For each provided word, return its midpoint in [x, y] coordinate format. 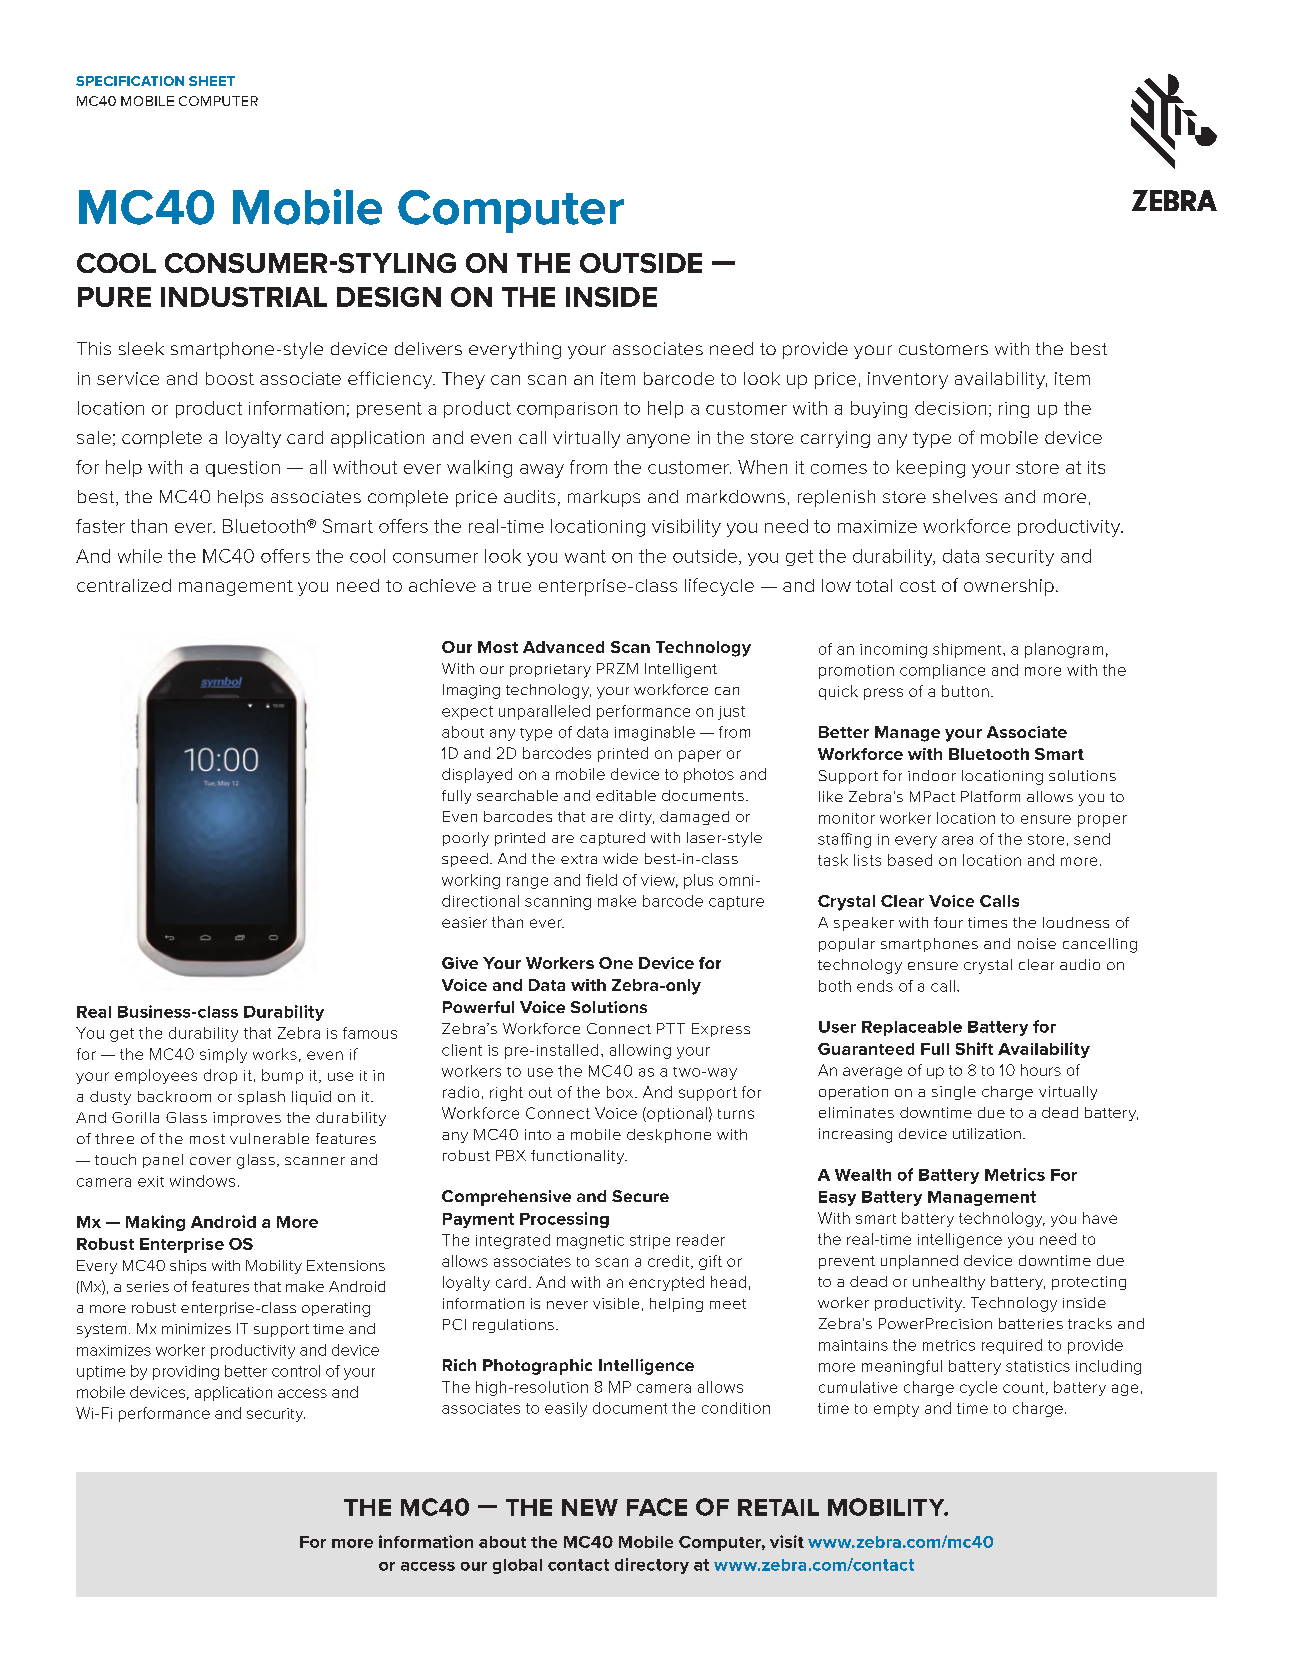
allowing [640, 1051]
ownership [1009, 587]
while [140, 556]
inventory [908, 380]
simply [223, 1055]
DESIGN [389, 297]
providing [186, 1372]
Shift [974, 1048]
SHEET [212, 81]
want [585, 556]
